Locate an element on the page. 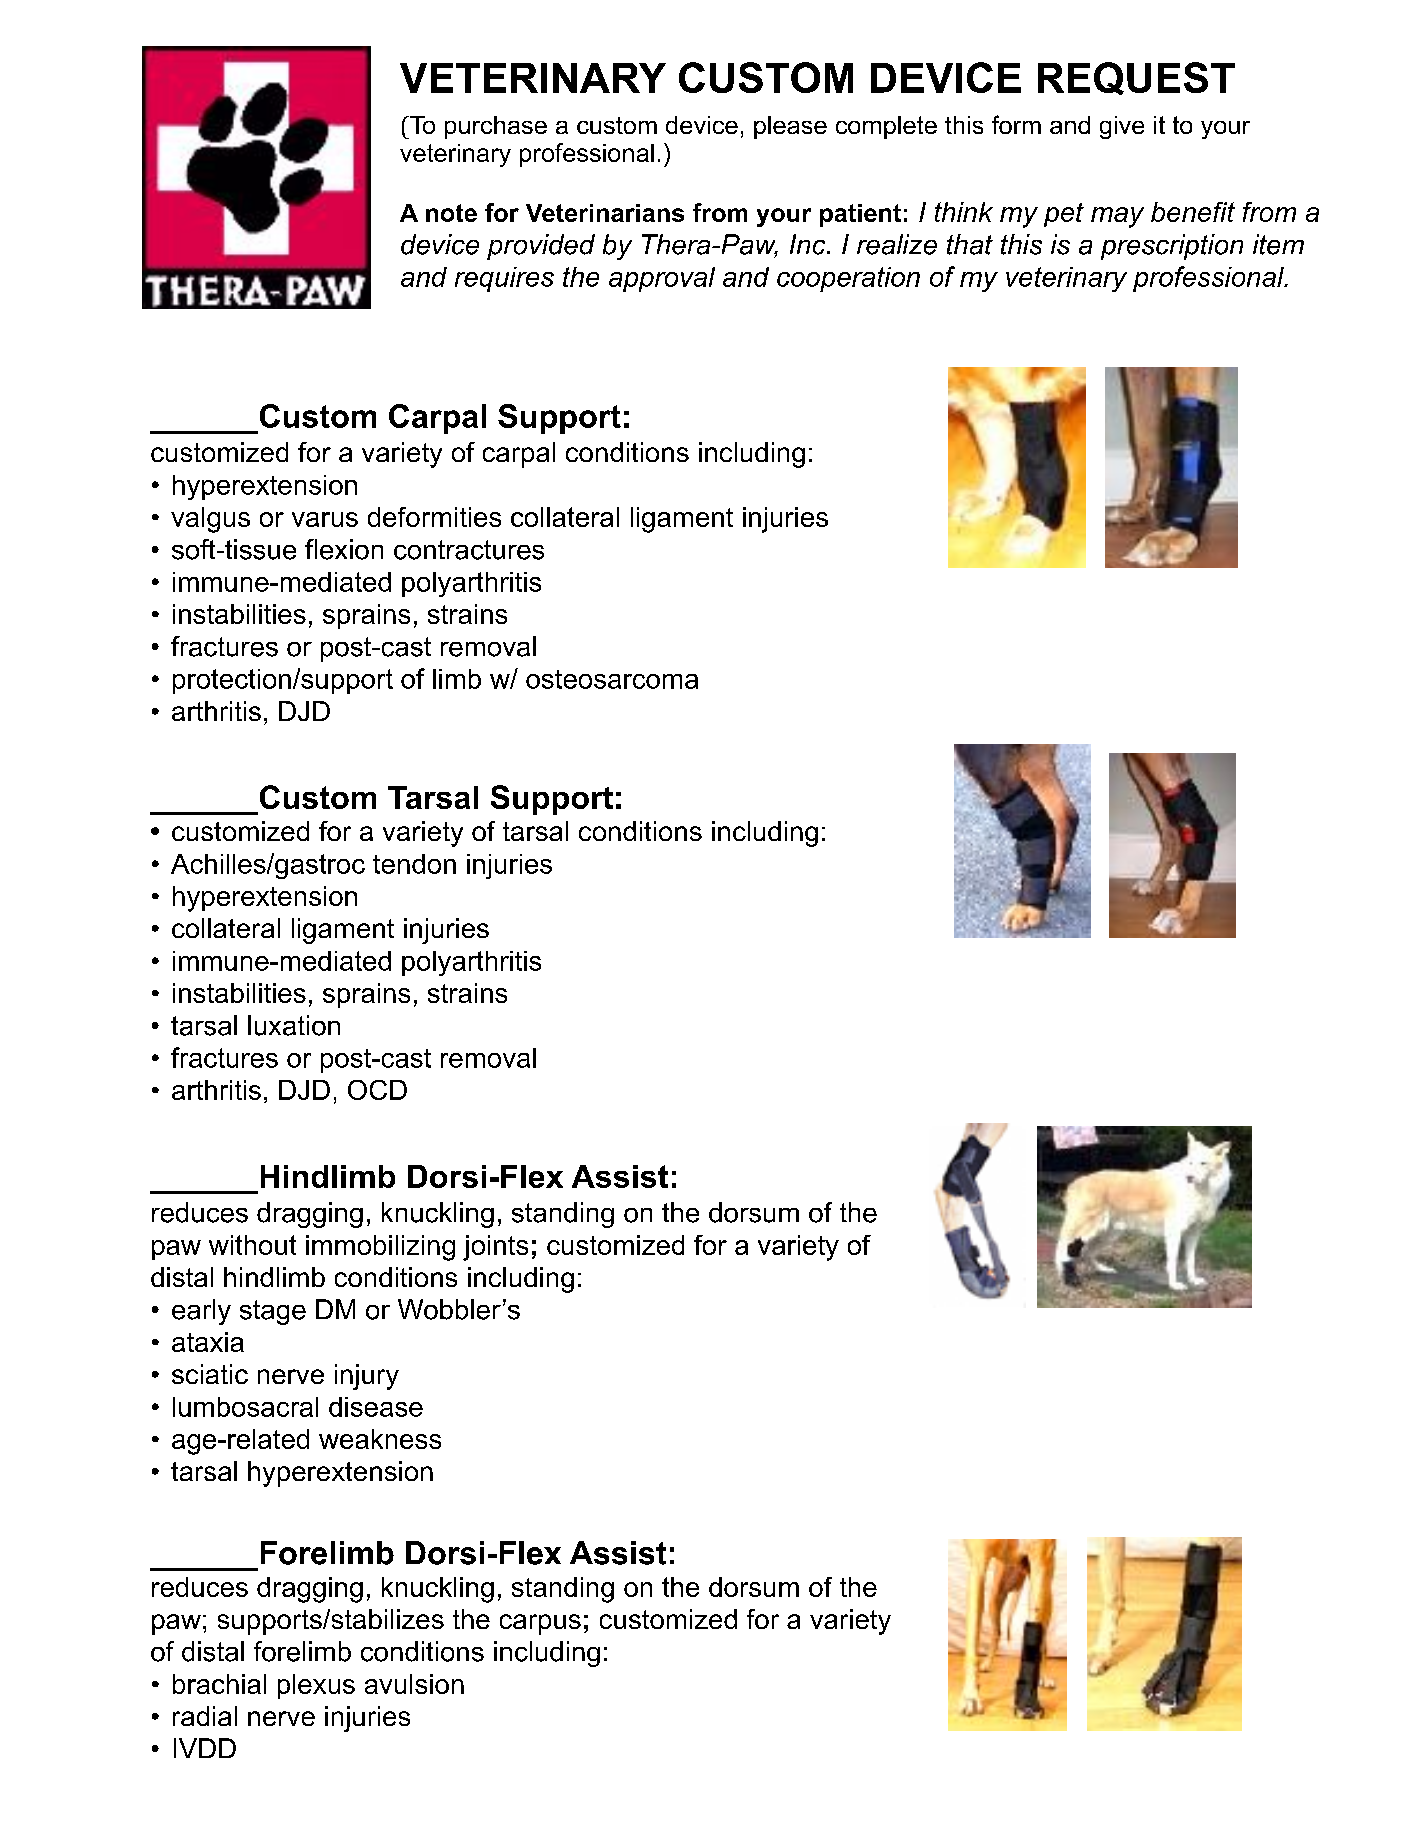  plexus is located at coordinates (316, 1686).
